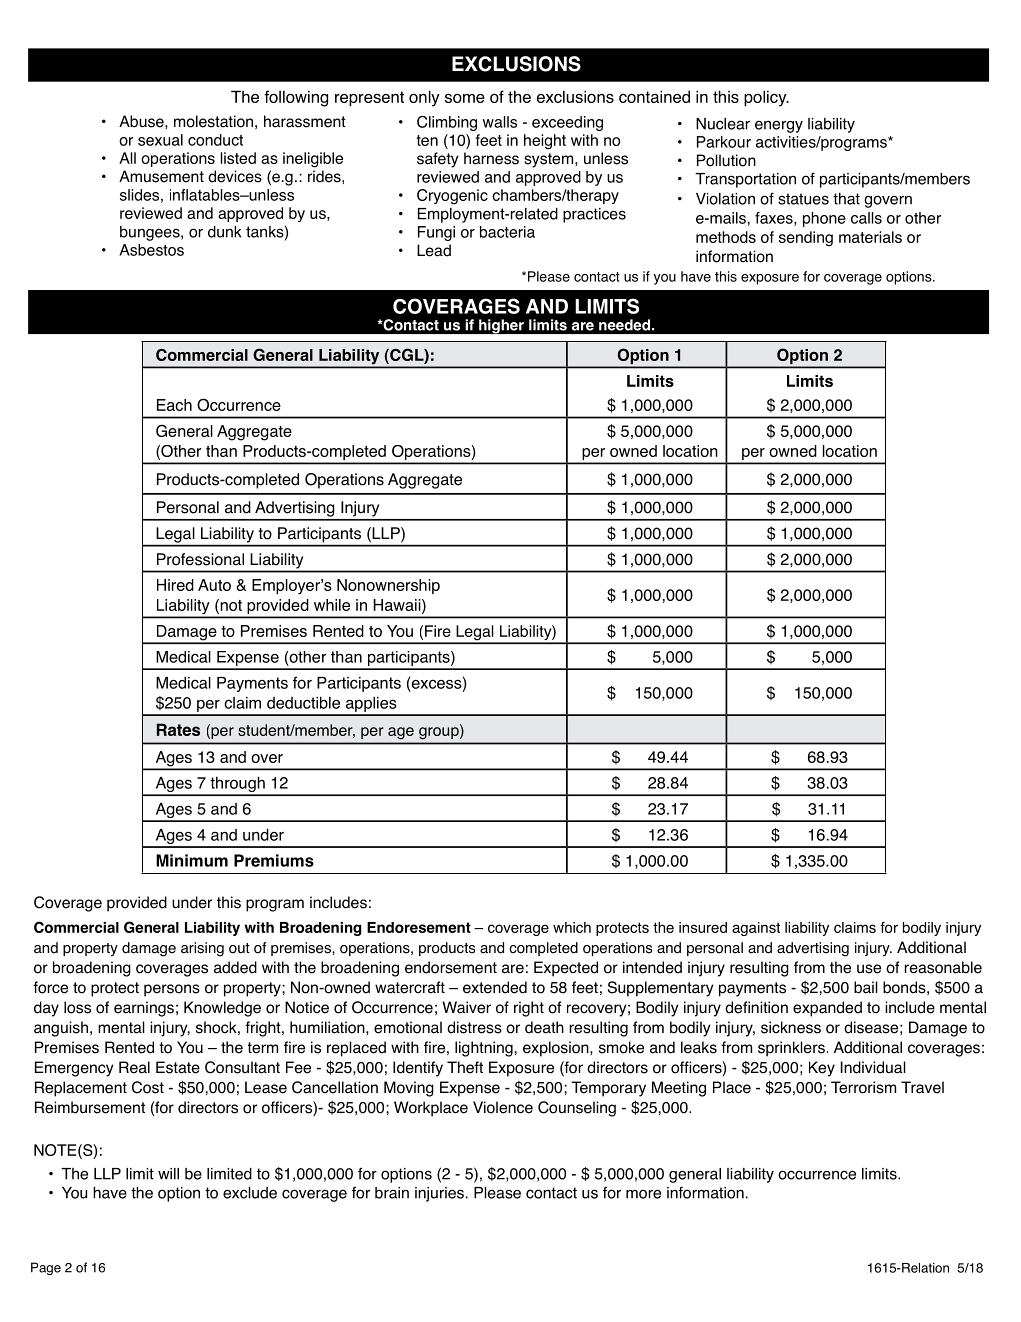 This document has height=1322, width=1021. What do you see at coordinates (756, 929) in the document?
I see `against` at bounding box center [756, 929].
